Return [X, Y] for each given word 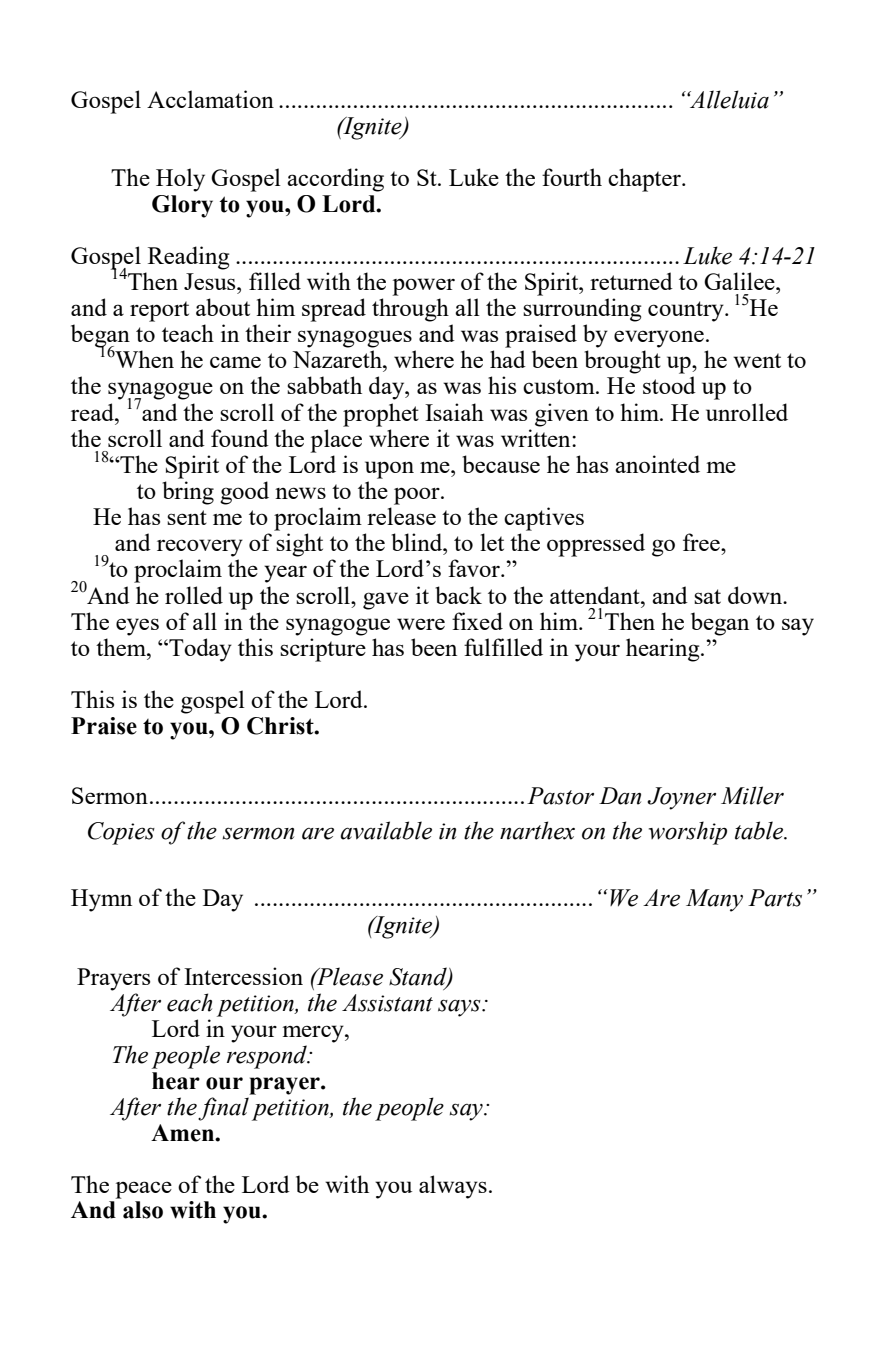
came [235, 362]
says [460, 1008]
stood [669, 385]
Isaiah [454, 412]
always [453, 1187]
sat [707, 596]
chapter [645, 180]
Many [714, 900]
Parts [775, 898]
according [335, 180]
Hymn [101, 900]
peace [143, 1190]
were [421, 624]
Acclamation [210, 99]
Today [199, 650]
